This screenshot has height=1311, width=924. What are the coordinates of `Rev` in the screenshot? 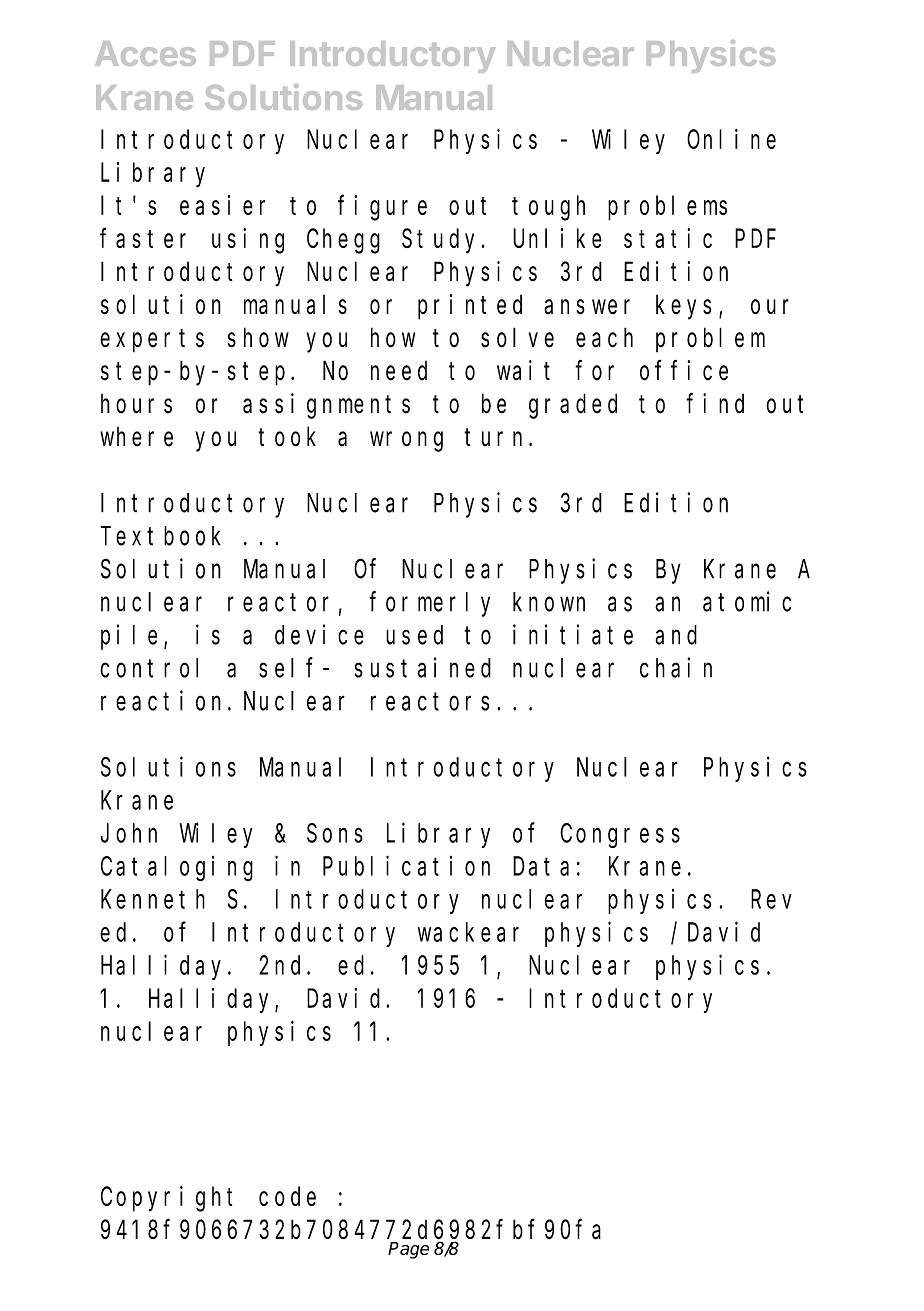 It's located at (771, 900).
